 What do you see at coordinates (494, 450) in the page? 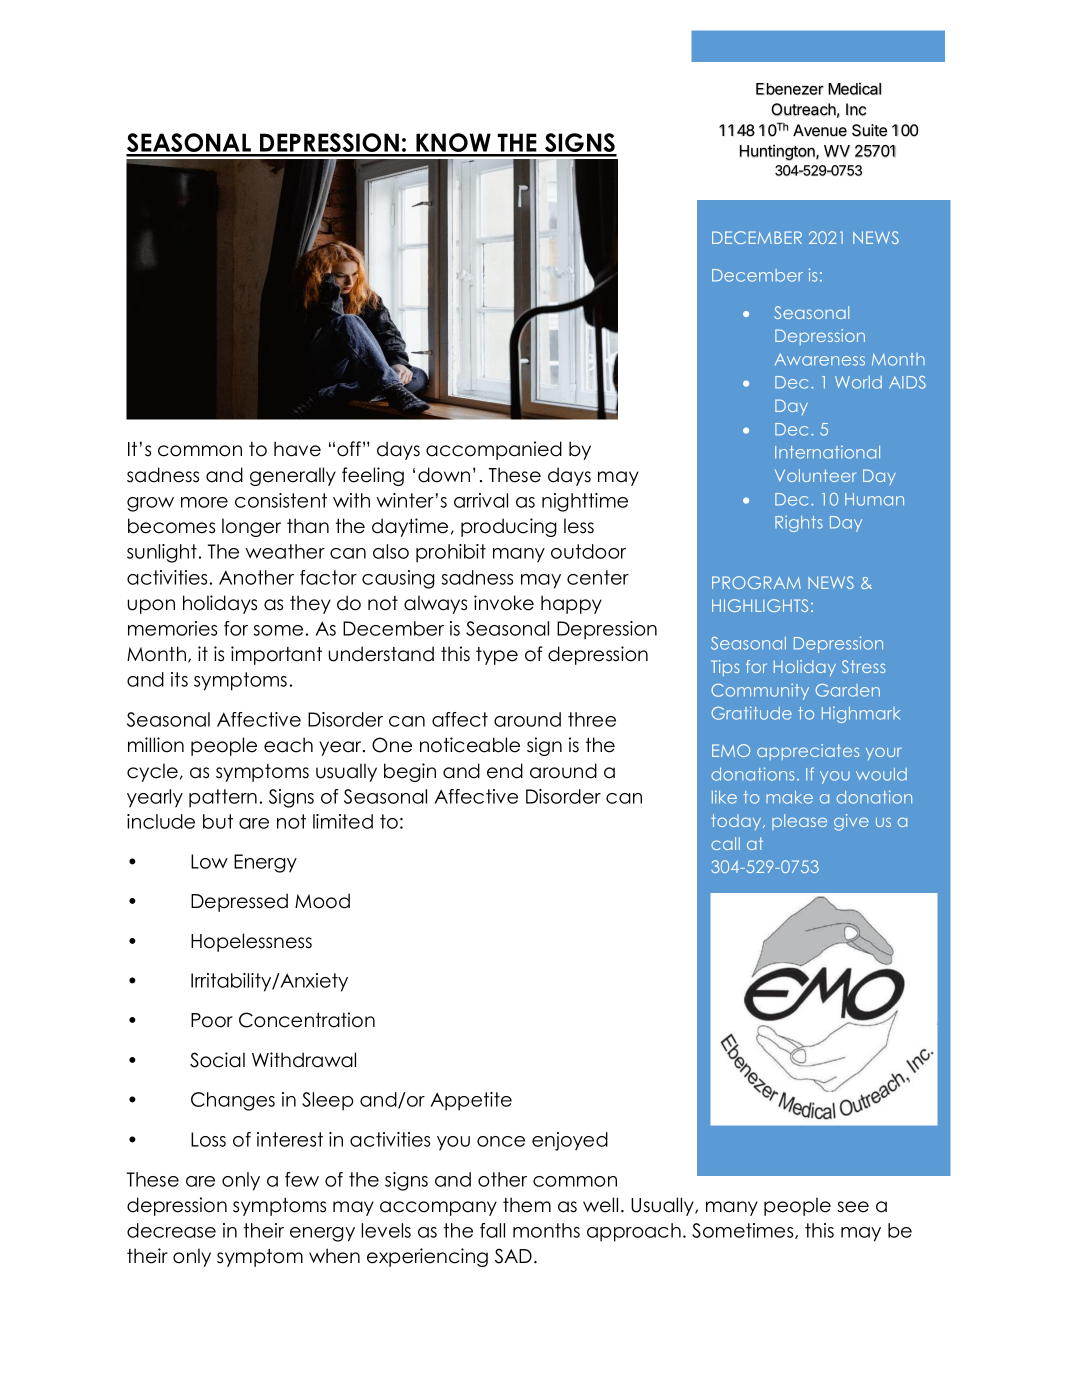
I see `accompanied` at bounding box center [494, 450].
